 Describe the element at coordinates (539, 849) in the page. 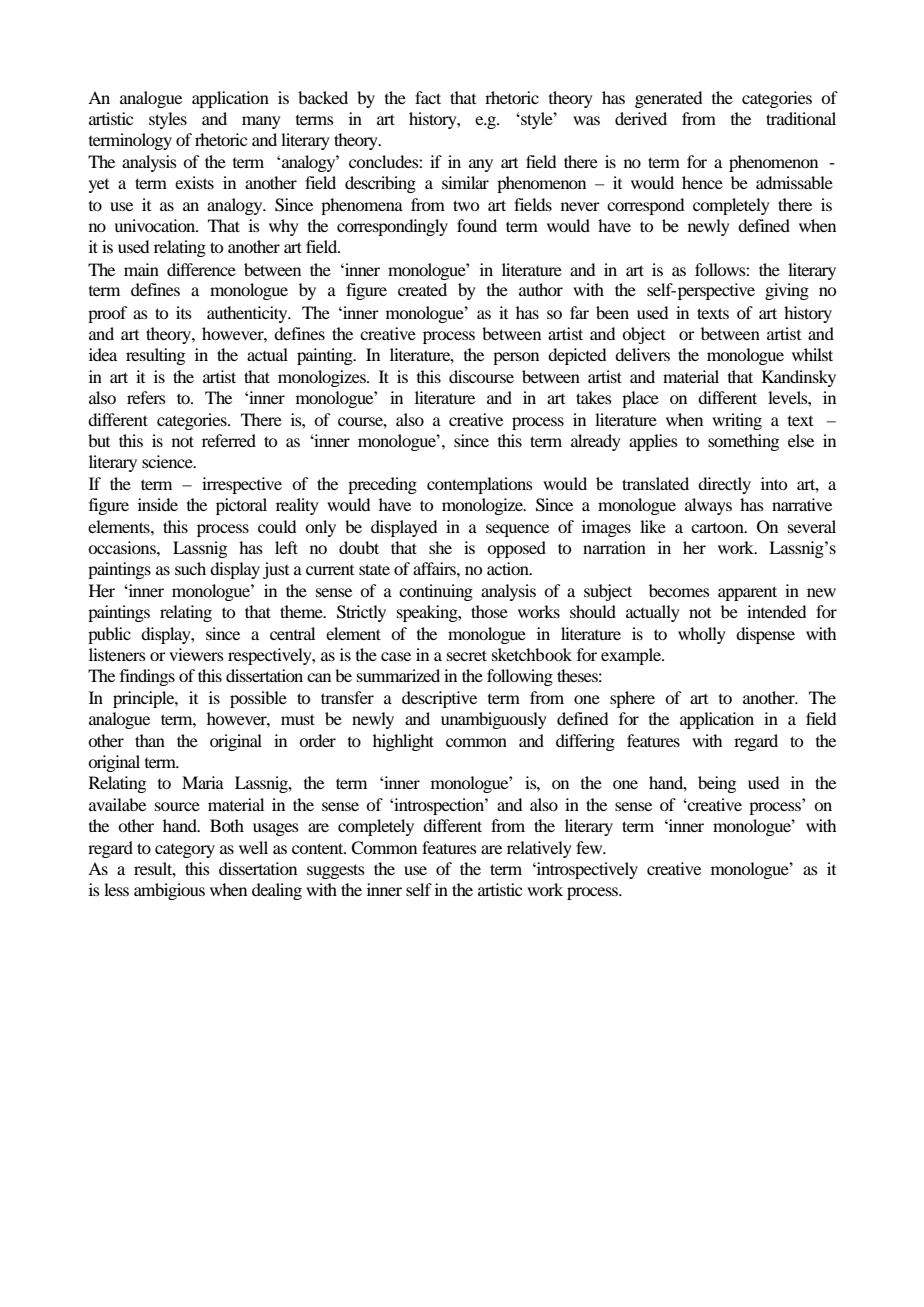

I see `relatively` at that location.
